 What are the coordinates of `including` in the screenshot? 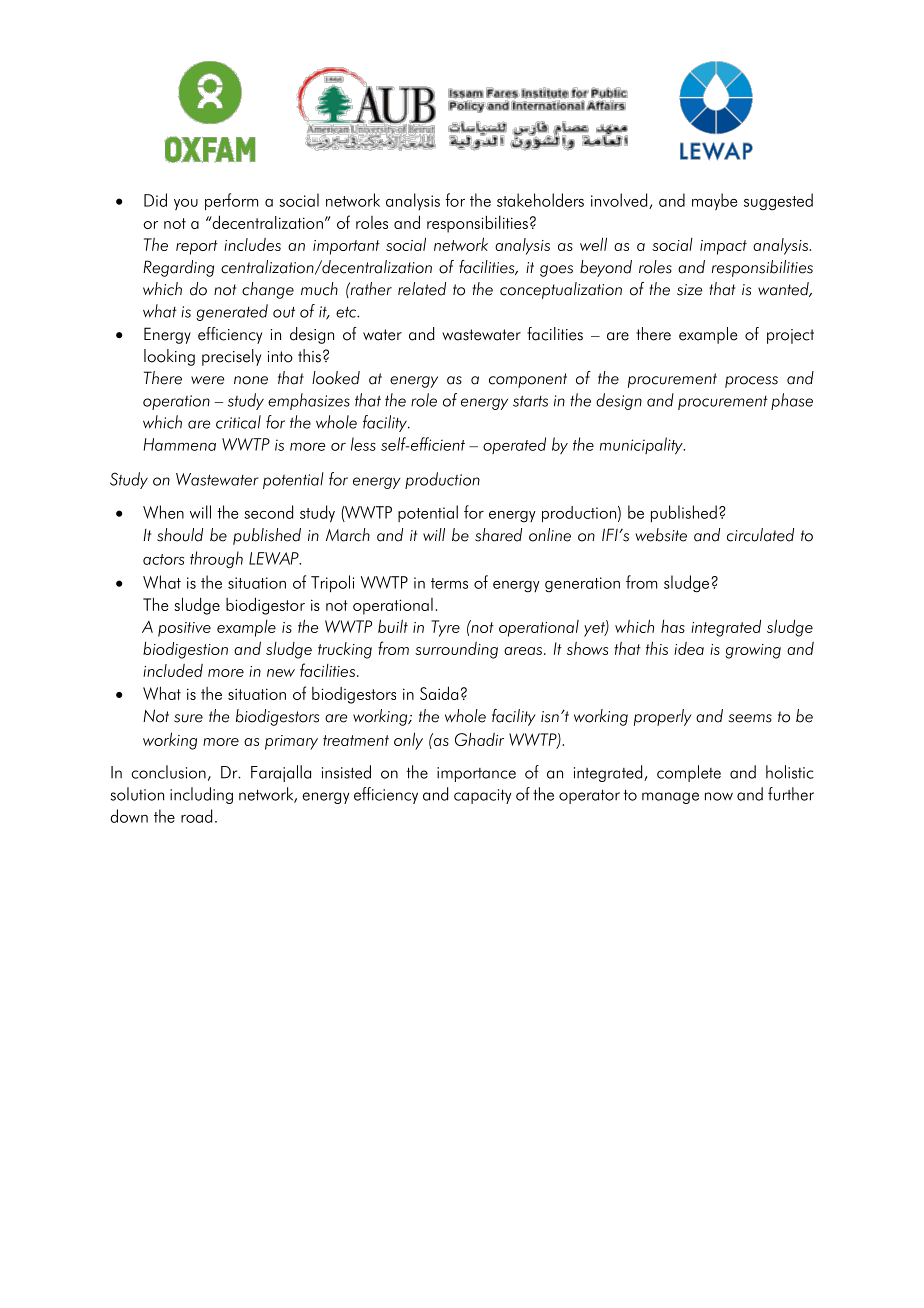 It's located at (201, 795).
